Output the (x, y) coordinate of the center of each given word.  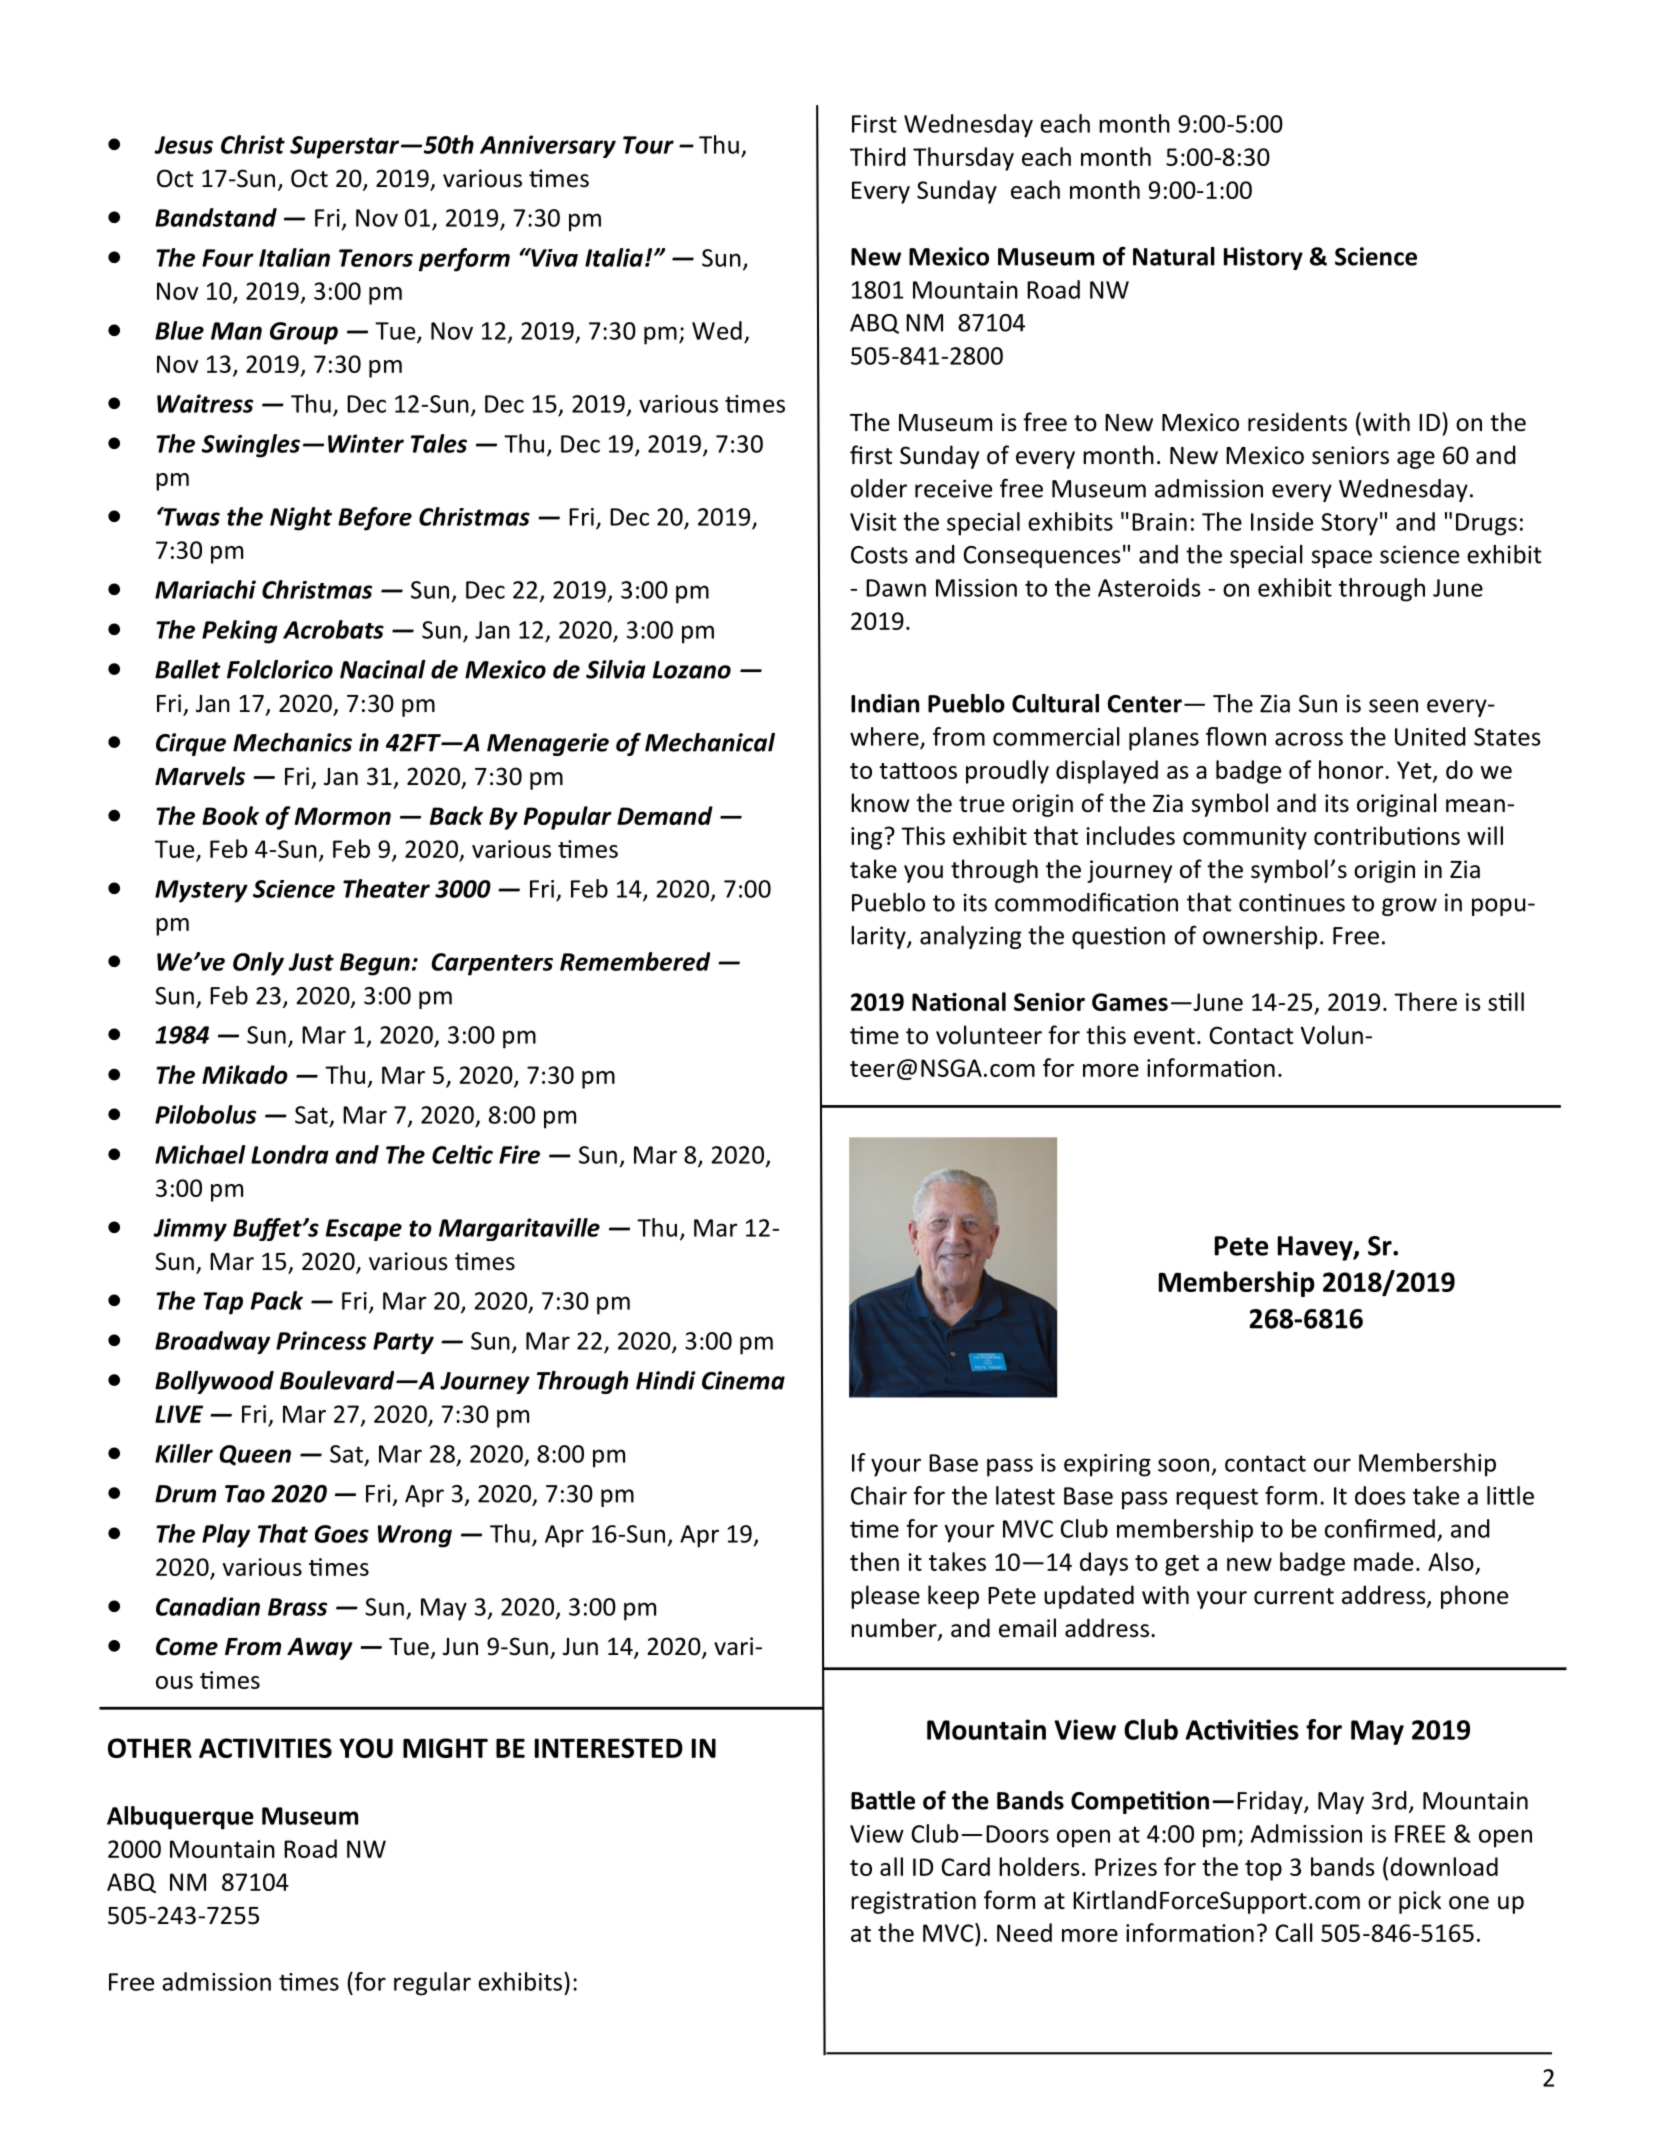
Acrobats (333, 629)
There (1425, 1001)
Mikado (245, 1074)
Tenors (376, 258)
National (959, 1001)
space (1342, 559)
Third (878, 156)
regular (432, 1984)
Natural (1174, 256)
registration (913, 1902)
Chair (879, 1495)
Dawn (896, 588)
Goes (342, 1534)
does (1380, 1495)
